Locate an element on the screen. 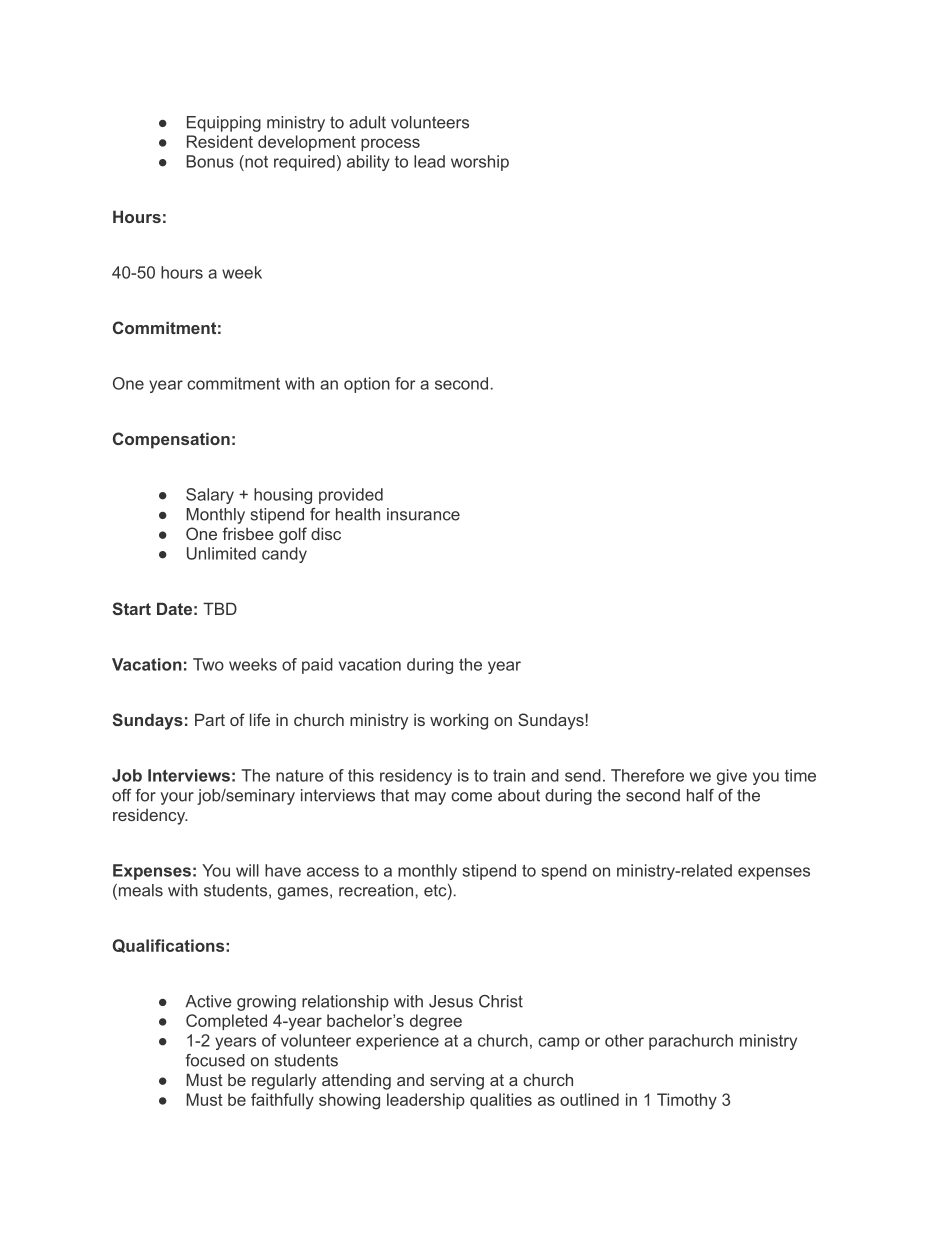 This screenshot has height=1233, width=952. give is located at coordinates (732, 777).
